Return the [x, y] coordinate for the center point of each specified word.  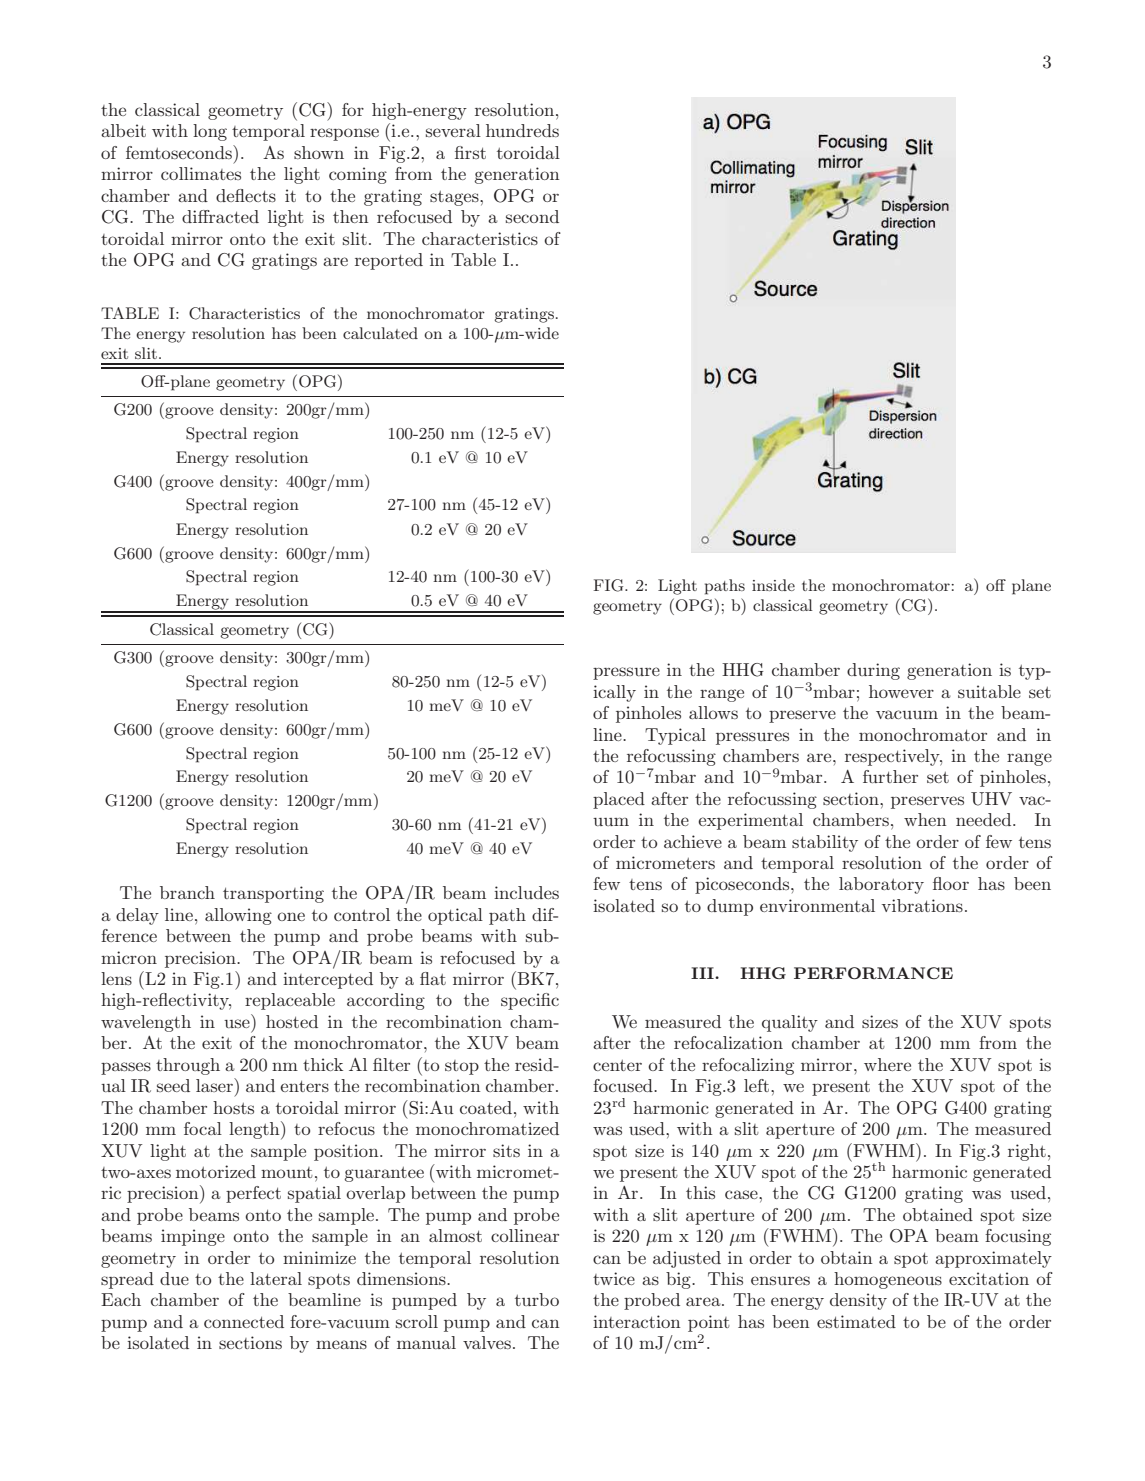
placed [619, 800]
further [890, 776]
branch [187, 892]
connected [244, 1321]
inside [773, 585]
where [887, 1064]
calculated [380, 333]
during [873, 671]
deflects [246, 195]
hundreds [522, 130]
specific [530, 1001]
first [470, 152]
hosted [292, 1021]
